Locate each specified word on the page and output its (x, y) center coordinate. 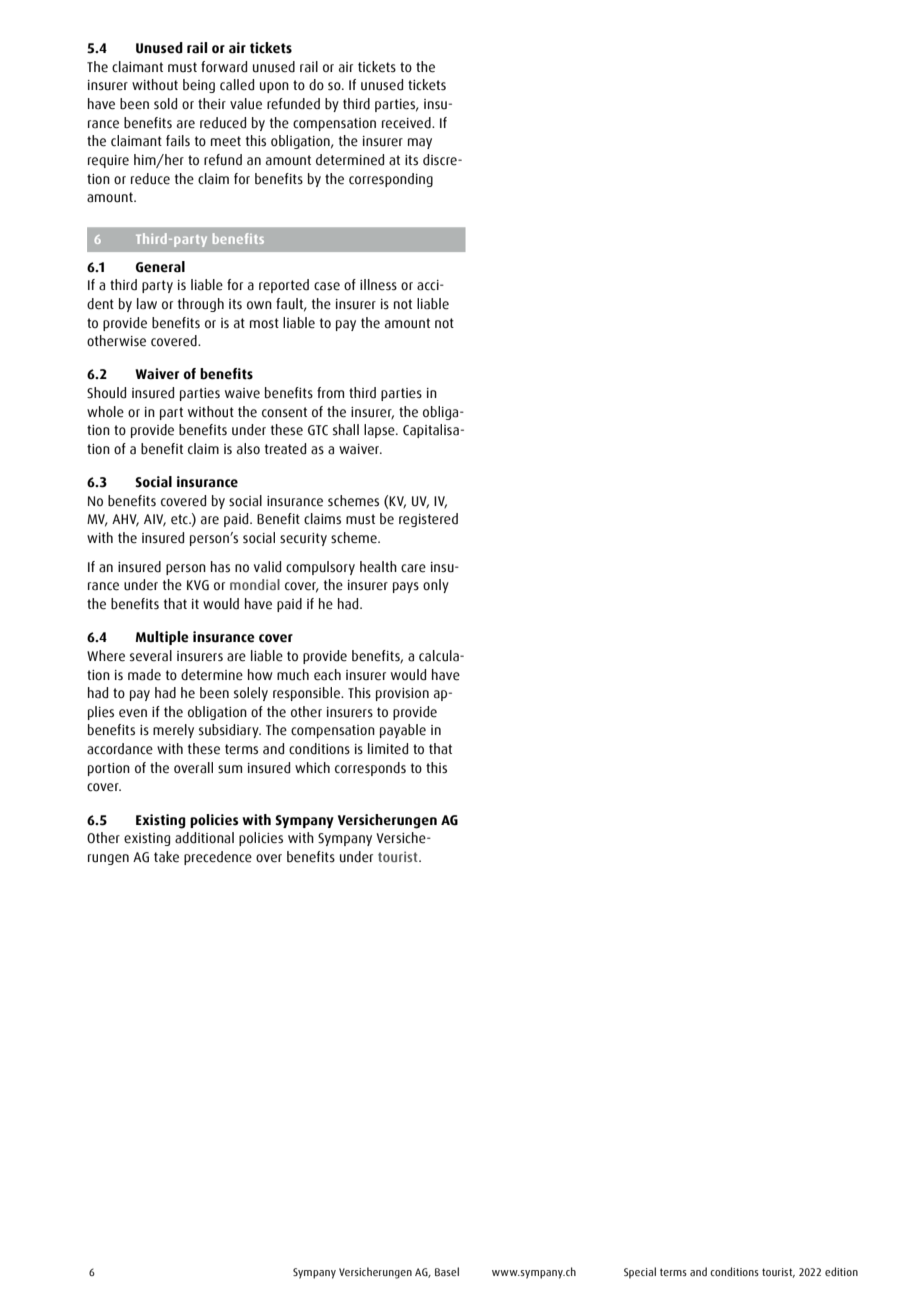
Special (640, 1273)
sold (165, 104)
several (151, 656)
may (420, 143)
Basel (447, 1271)
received (407, 123)
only (436, 586)
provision (402, 694)
